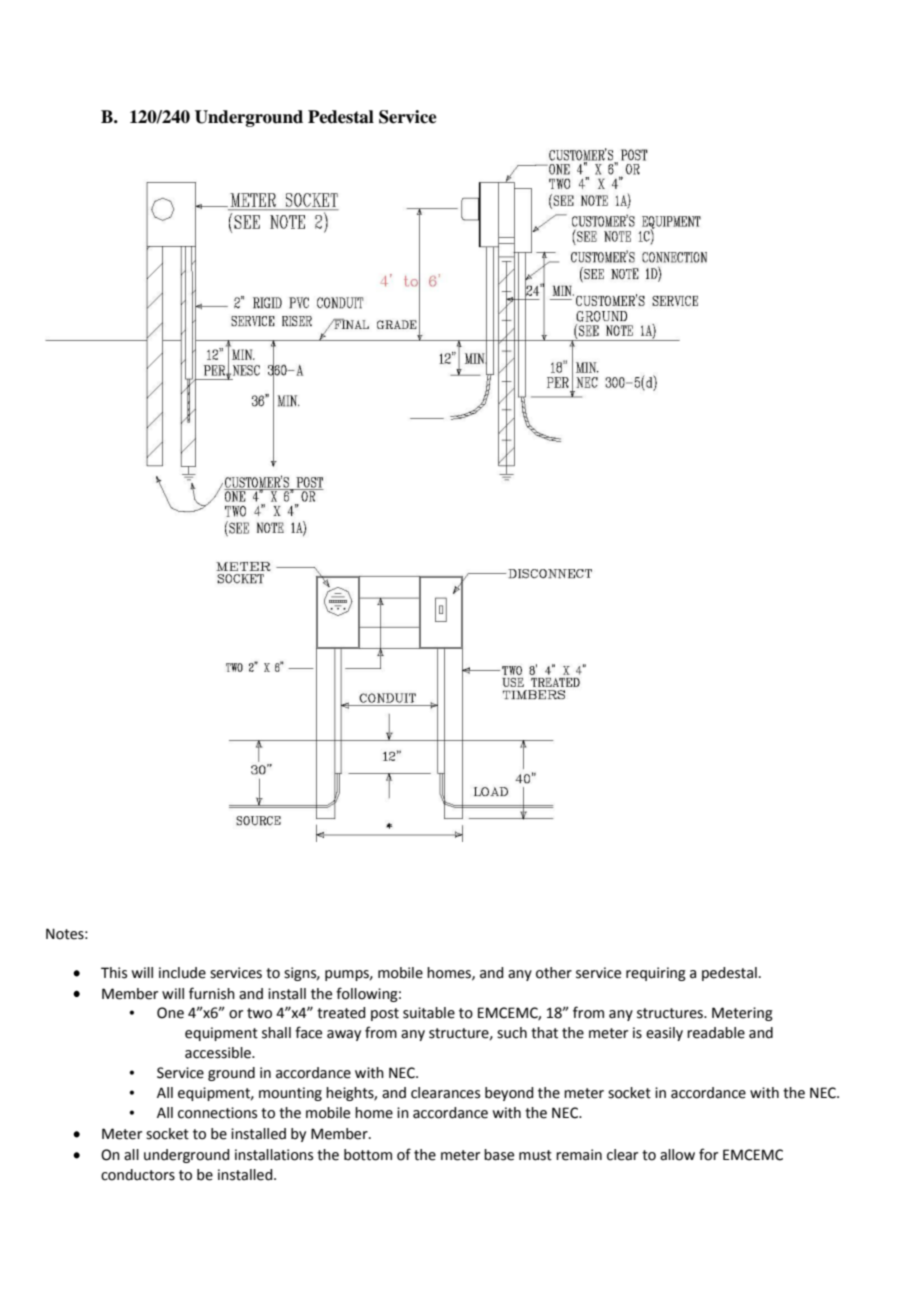 The width and height of the document is (924, 1309). Describe the element at coordinates (664, 1034) in the document. I see `easily` at that location.
